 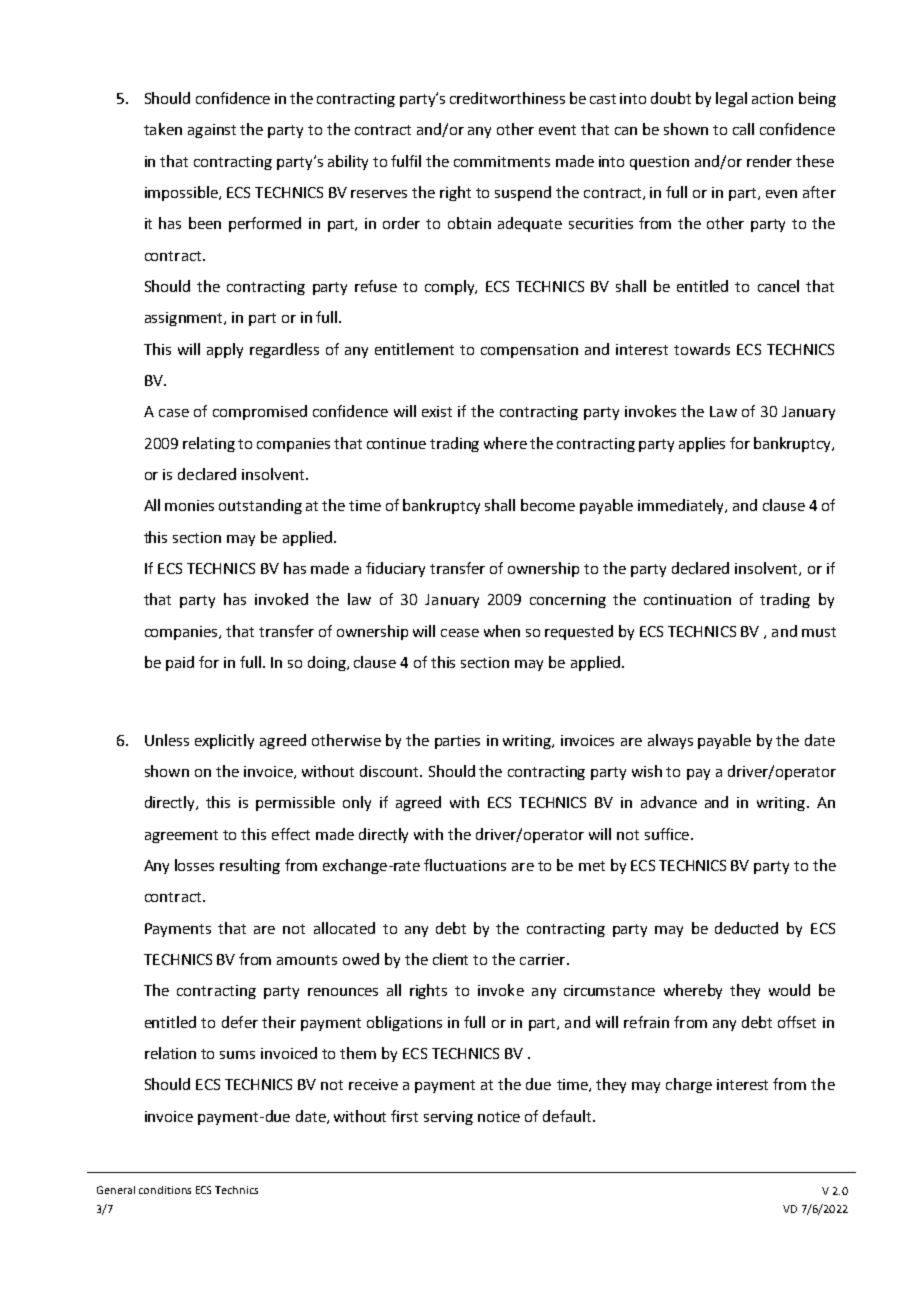 What do you see at coordinates (448, 1118) in the screenshot?
I see `serving` at bounding box center [448, 1118].
